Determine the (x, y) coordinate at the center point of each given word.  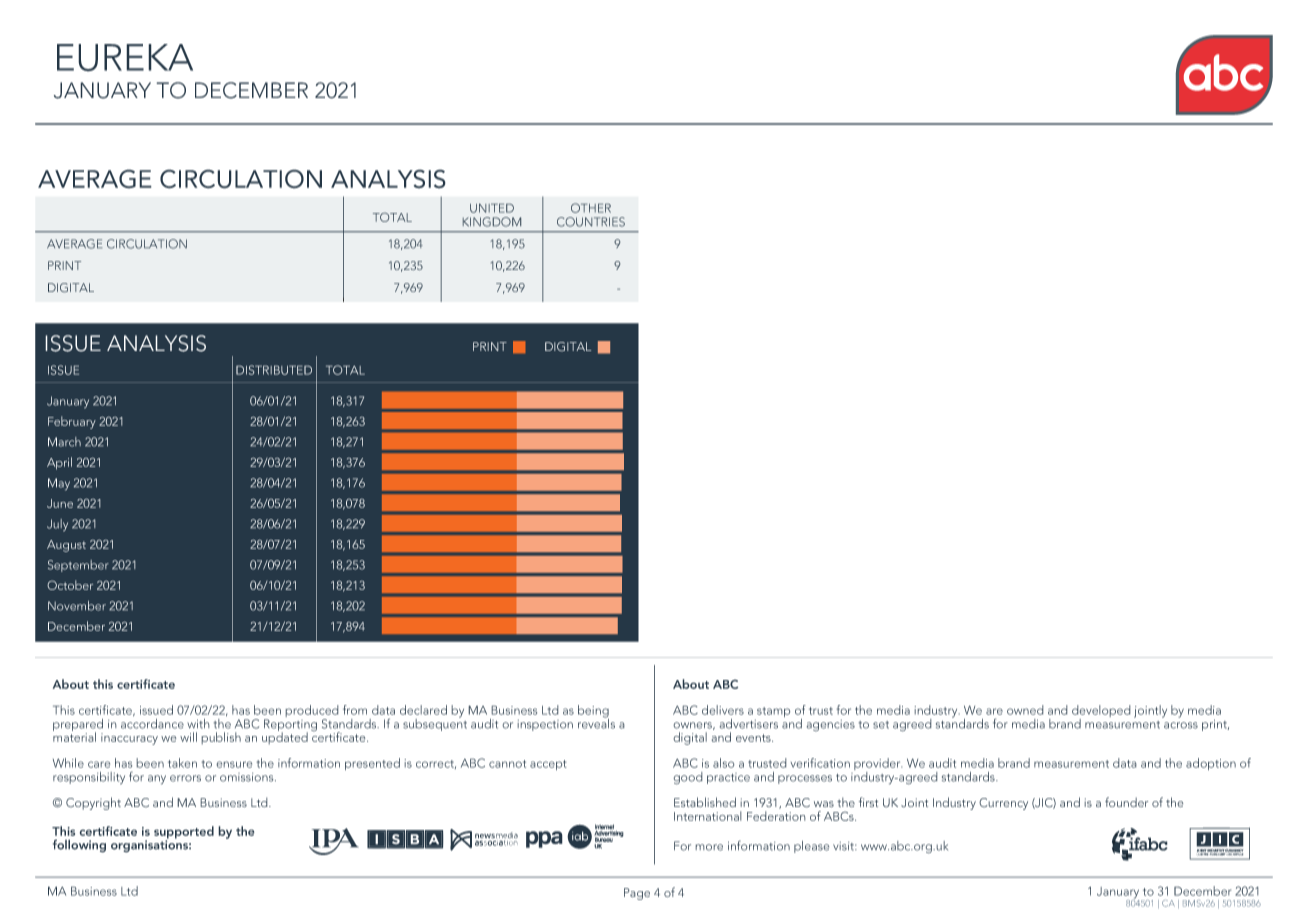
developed (1101, 712)
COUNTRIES (591, 222)
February (72, 422)
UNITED (492, 208)
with (198, 724)
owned (1025, 710)
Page (637, 894)
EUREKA (125, 58)
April (59, 463)
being (593, 712)
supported (184, 833)
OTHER (591, 208)
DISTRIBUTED (274, 370)
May (59, 484)
